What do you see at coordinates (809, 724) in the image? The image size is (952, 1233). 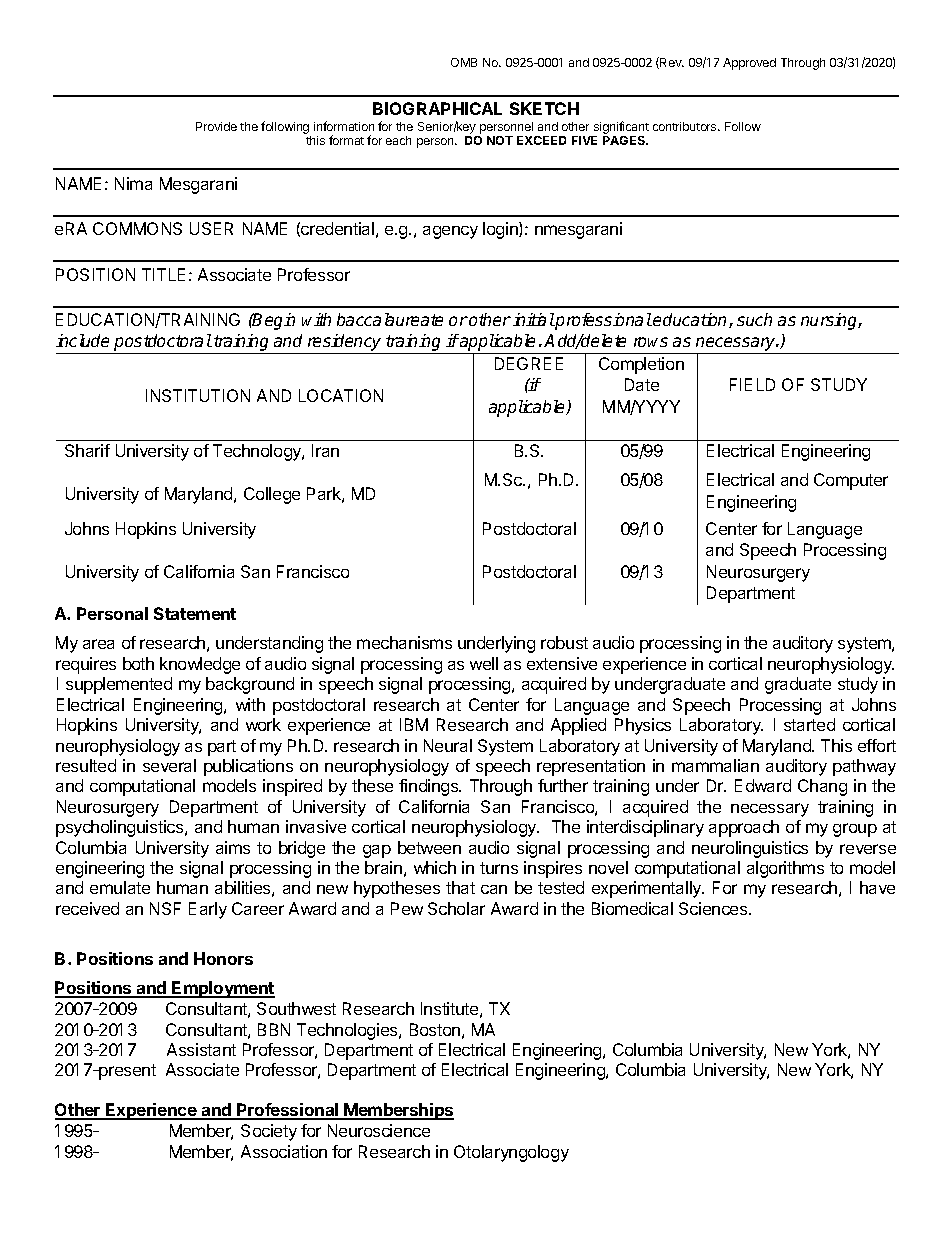 I see `started` at bounding box center [809, 724].
